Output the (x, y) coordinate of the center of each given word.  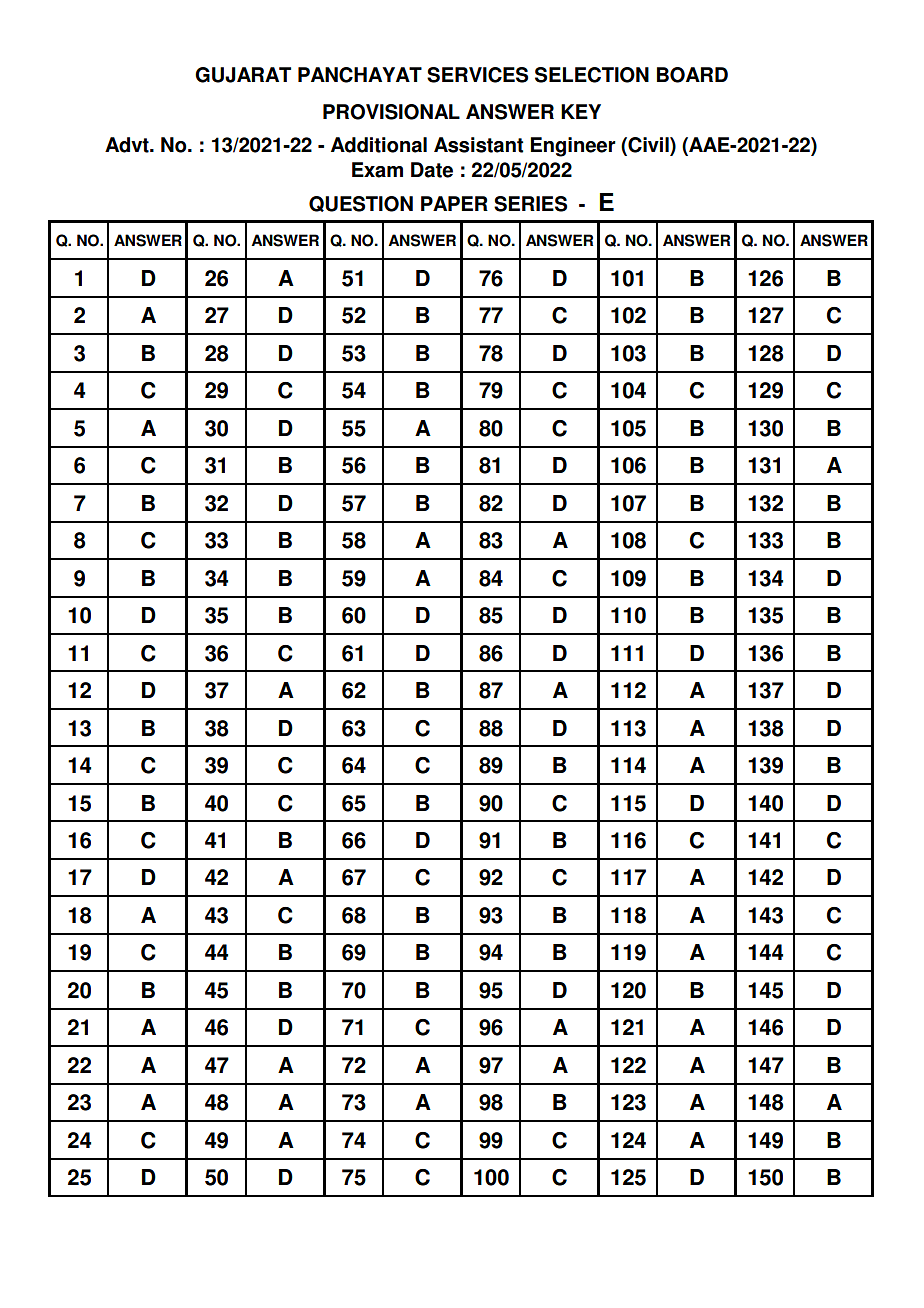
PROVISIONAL (391, 112)
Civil (648, 146)
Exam (377, 170)
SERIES (530, 204)
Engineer (573, 147)
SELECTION (592, 75)
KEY (581, 111)
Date (432, 170)
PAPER (454, 203)
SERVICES (477, 75)
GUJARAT (243, 75)
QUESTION (361, 204)
